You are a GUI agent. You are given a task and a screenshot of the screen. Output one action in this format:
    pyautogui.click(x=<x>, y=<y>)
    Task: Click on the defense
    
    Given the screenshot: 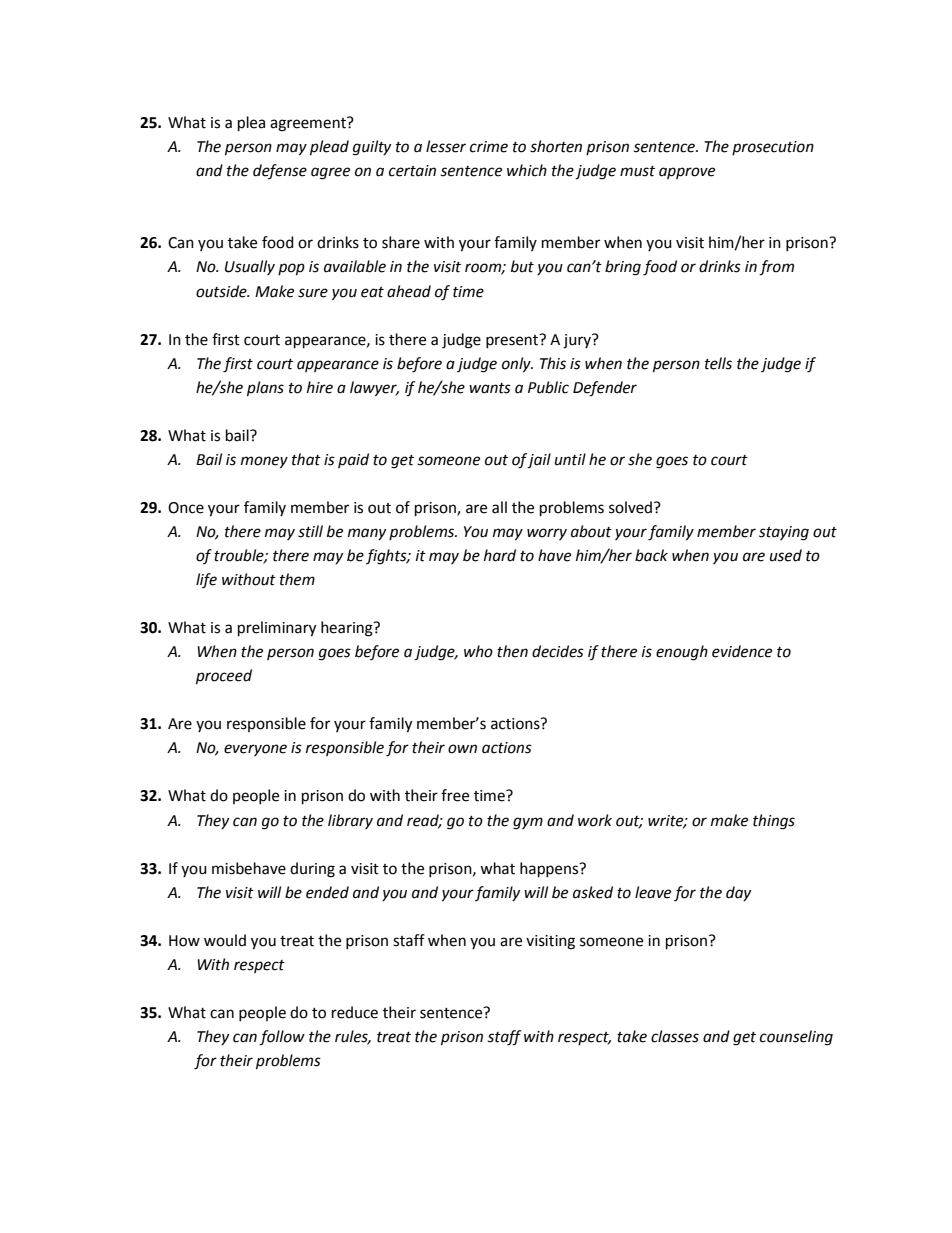 What is the action you would take?
    pyautogui.click(x=280, y=171)
